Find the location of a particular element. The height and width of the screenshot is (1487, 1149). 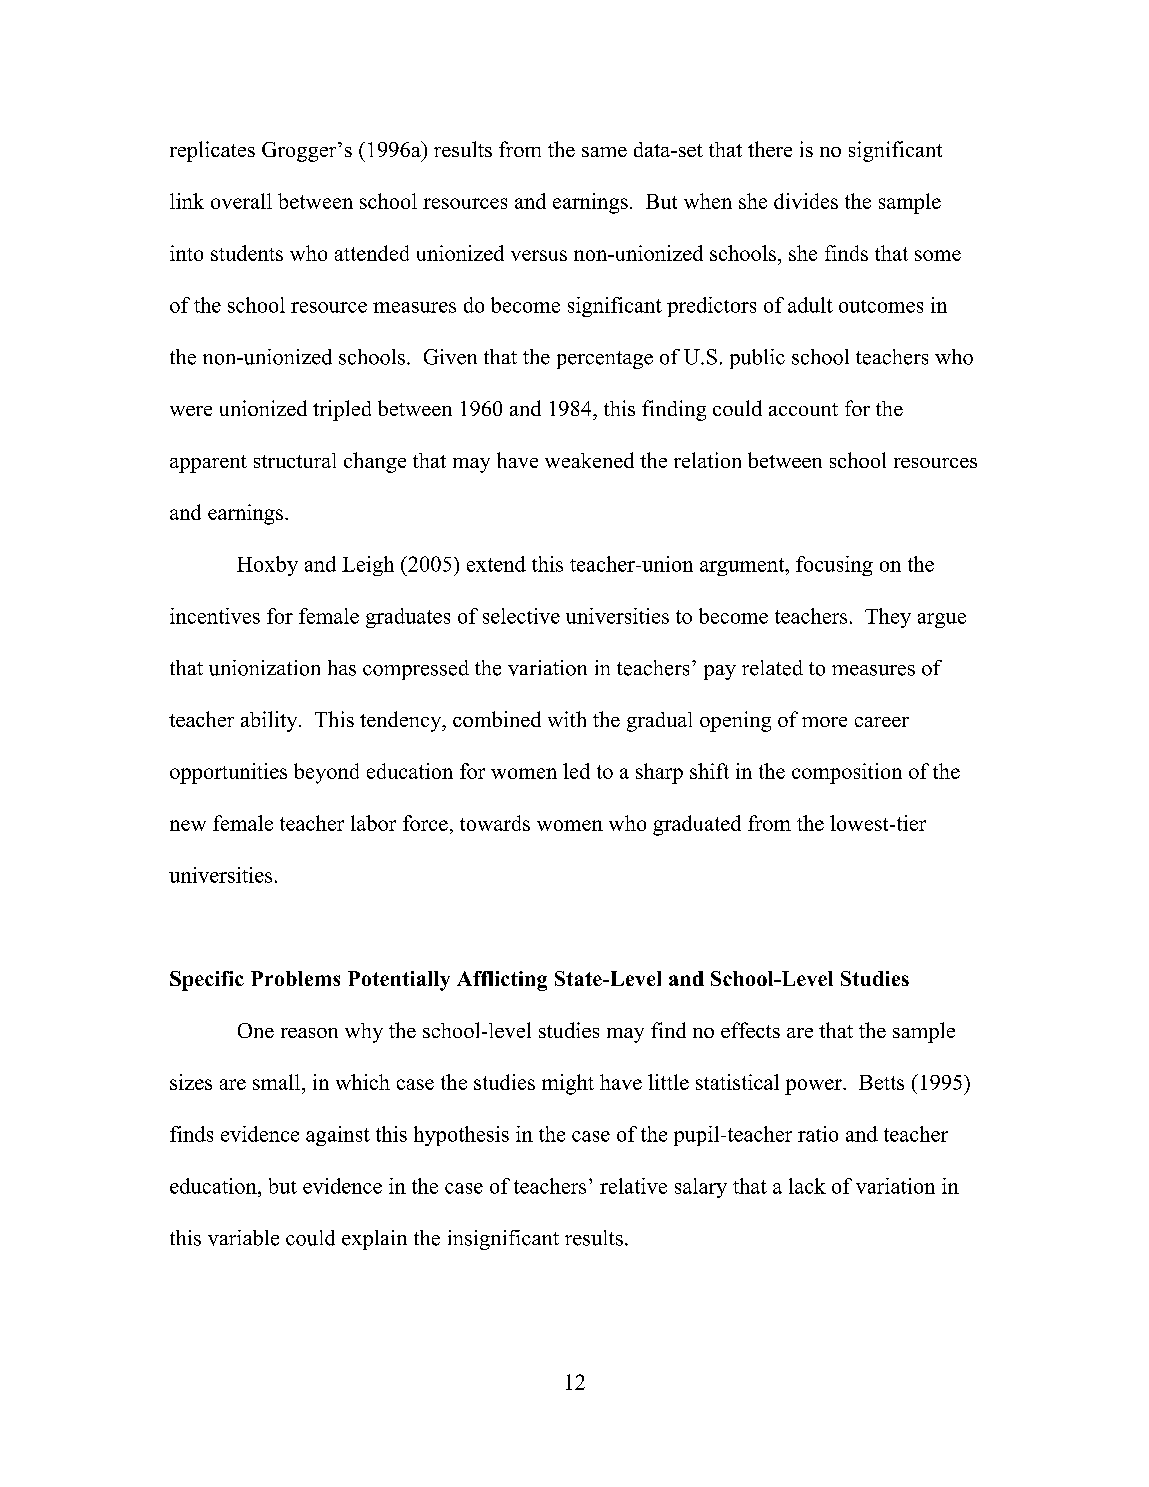

with is located at coordinates (567, 719).
